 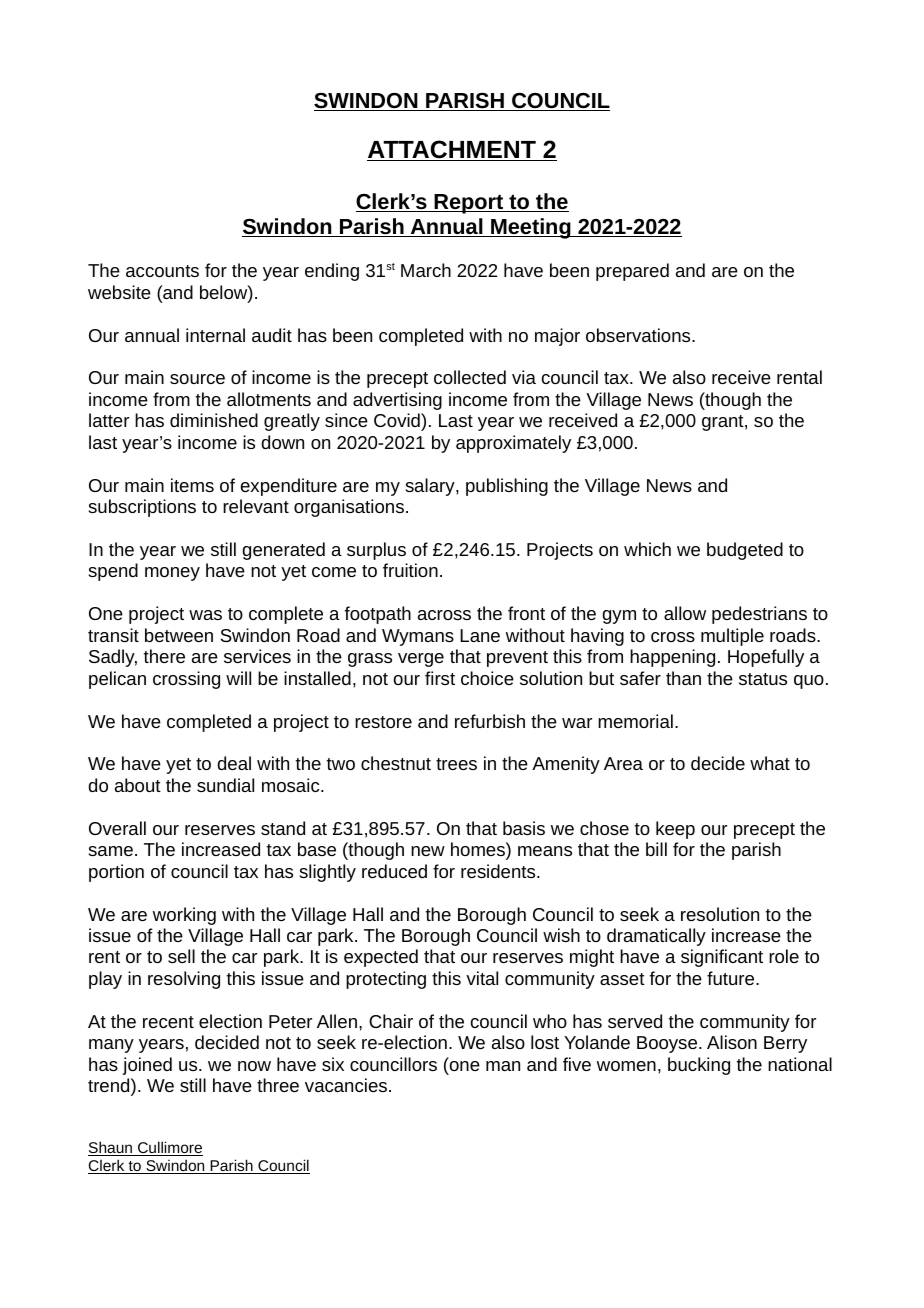 I want to click on Report, so click(x=469, y=204).
